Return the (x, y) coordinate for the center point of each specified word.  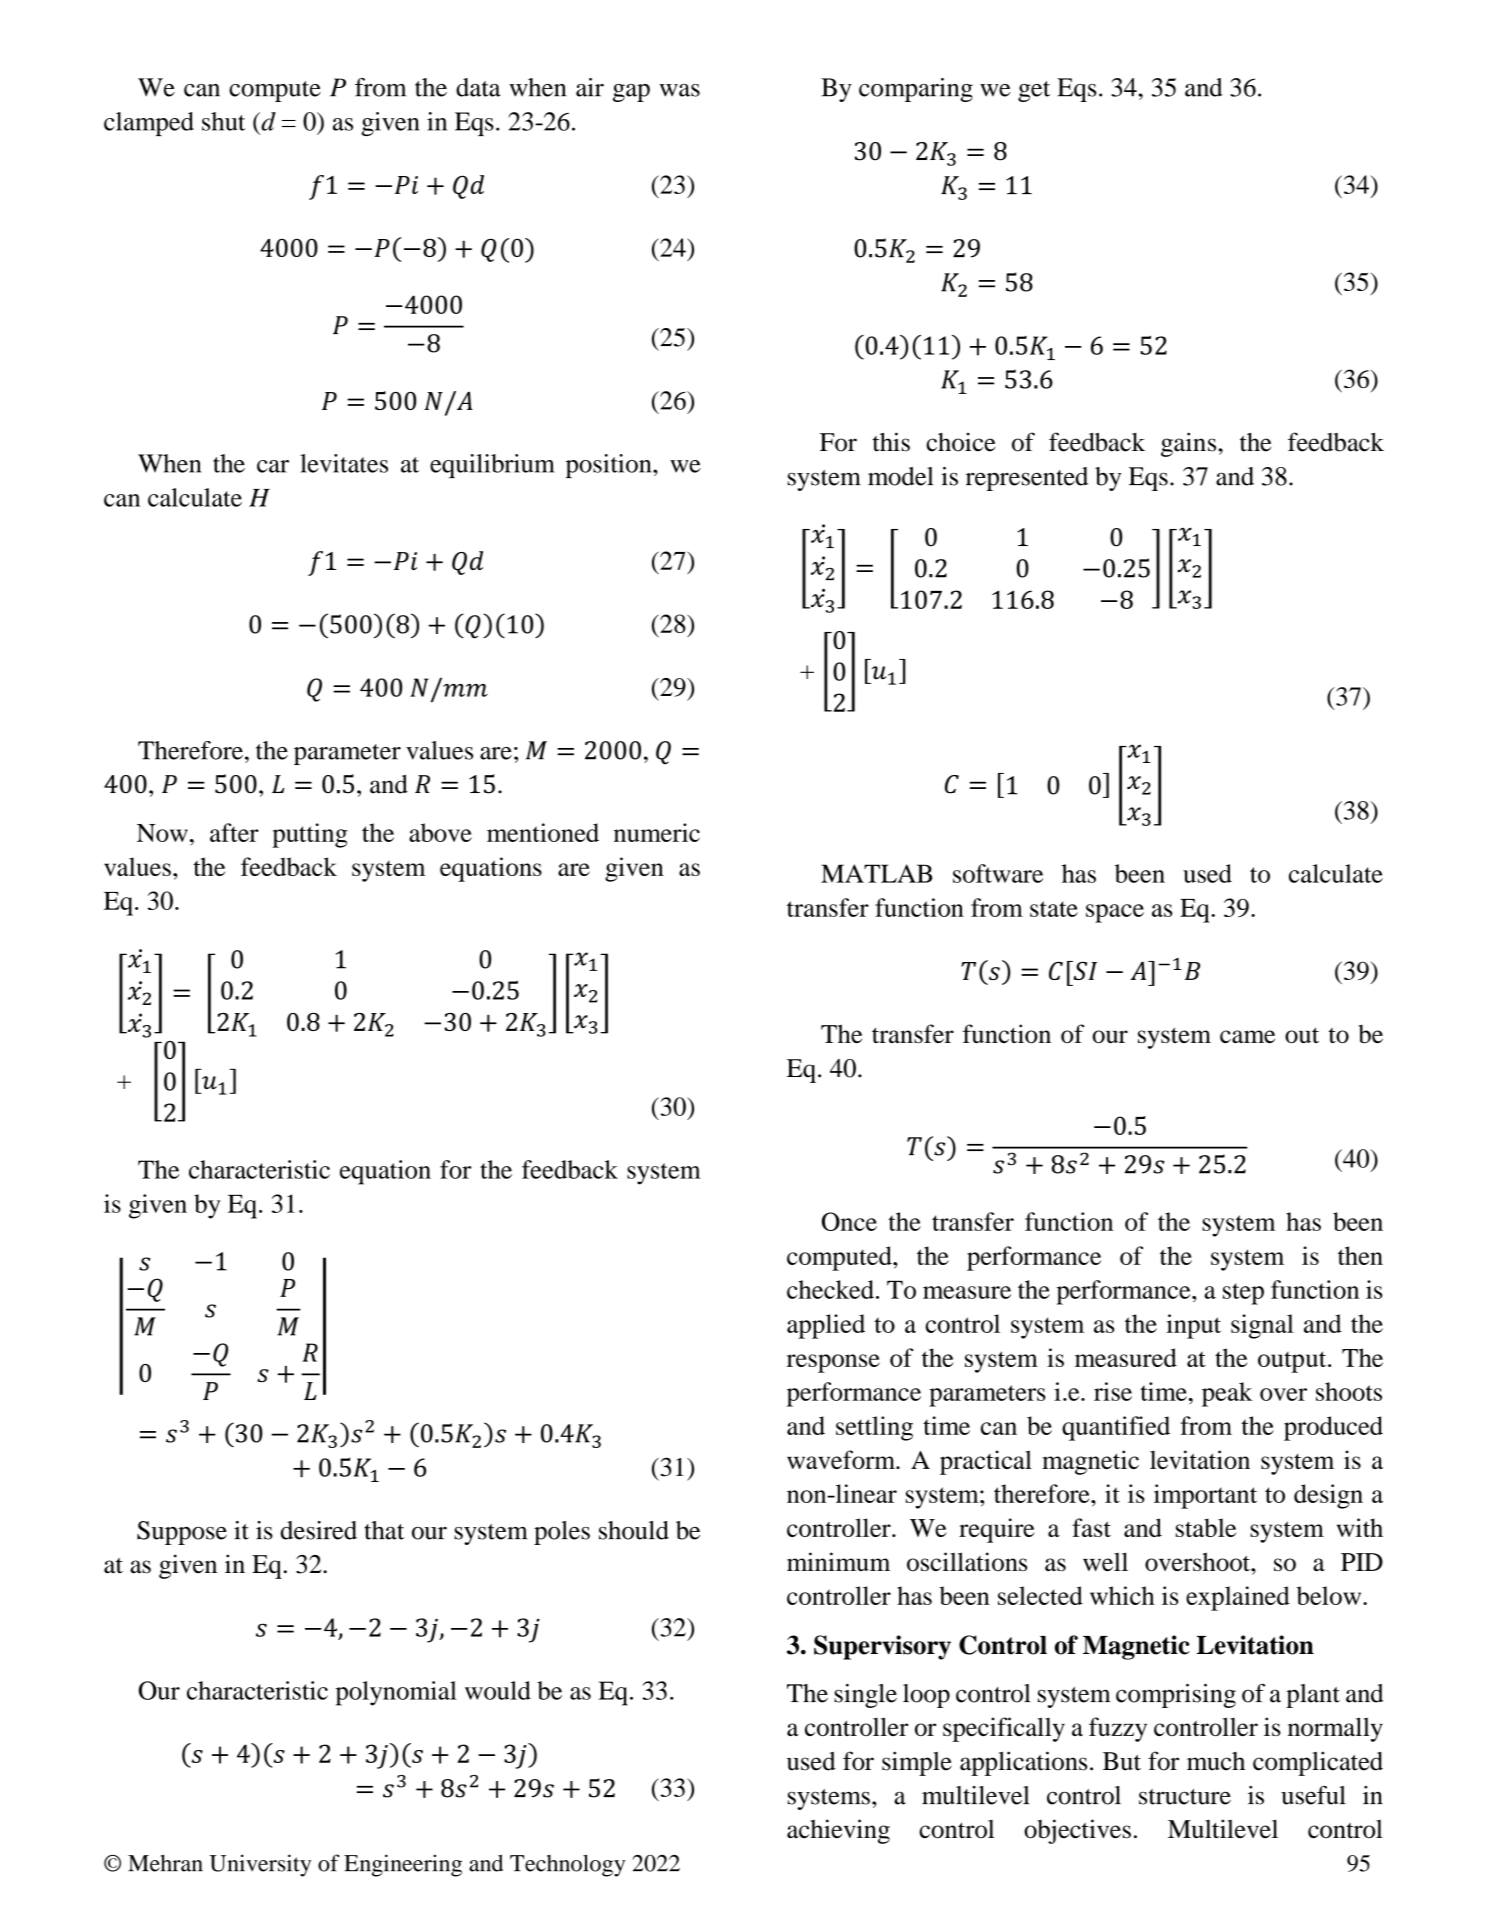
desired (319, 1530)
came (1247, 1036)
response (833, 1363)
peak (1227, 1394)
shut (223, 121)
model (900, 476)
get (1034, 91)
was (680, 90)
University (260, 1865)
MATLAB (876, 873)
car (273, 466)
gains (1190, 444)
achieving (838, 1831)
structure (1185, 1797)
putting (310, 835)
